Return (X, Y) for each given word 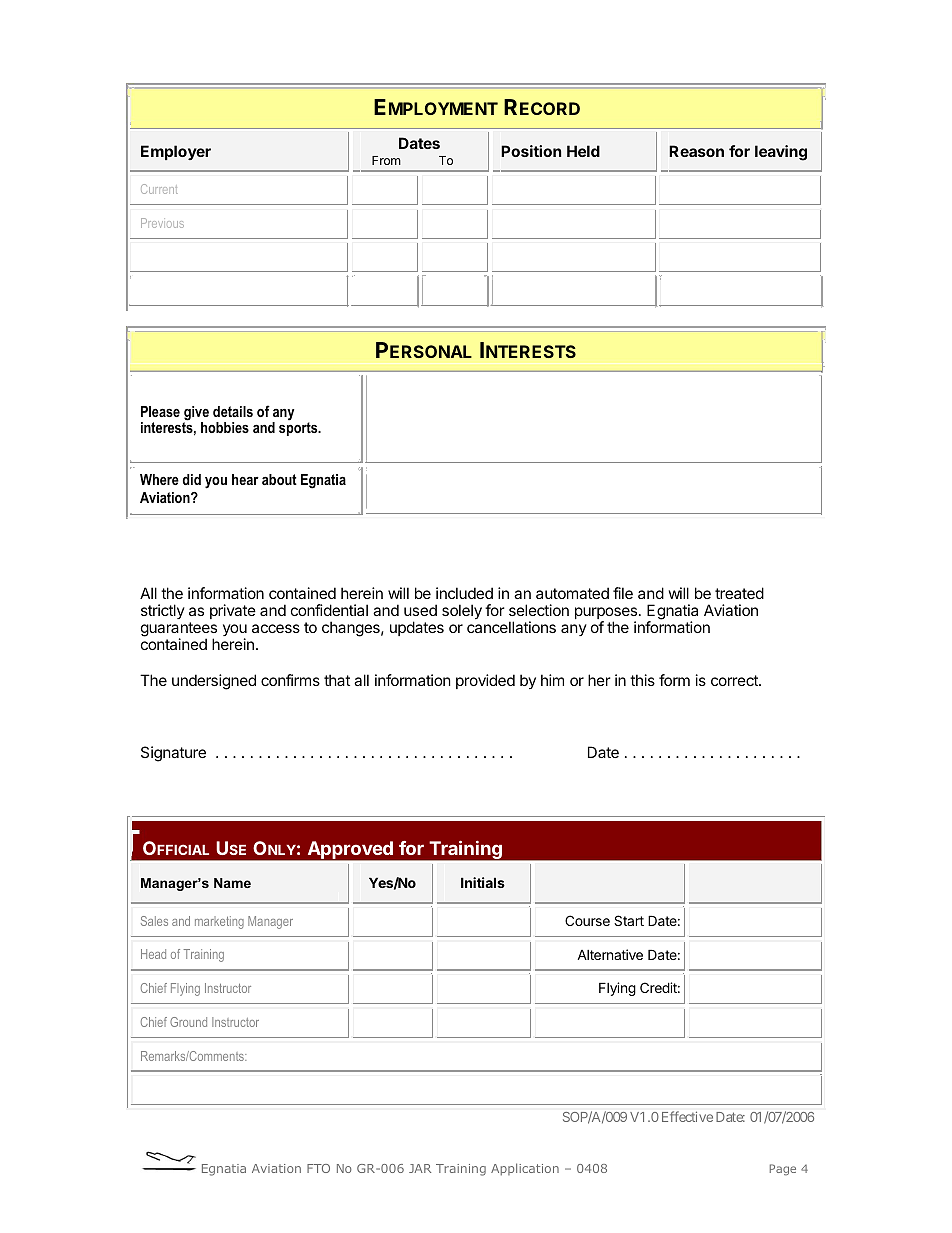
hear (245, 479)
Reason (696, 151)
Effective (687, 1116)
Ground (188, 1022)
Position (531, 151)
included (464, 593)
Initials (483, 882)
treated (739, 593)
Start (629, 920)
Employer (176, 152)
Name (232, 883)
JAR (420, 1168)
